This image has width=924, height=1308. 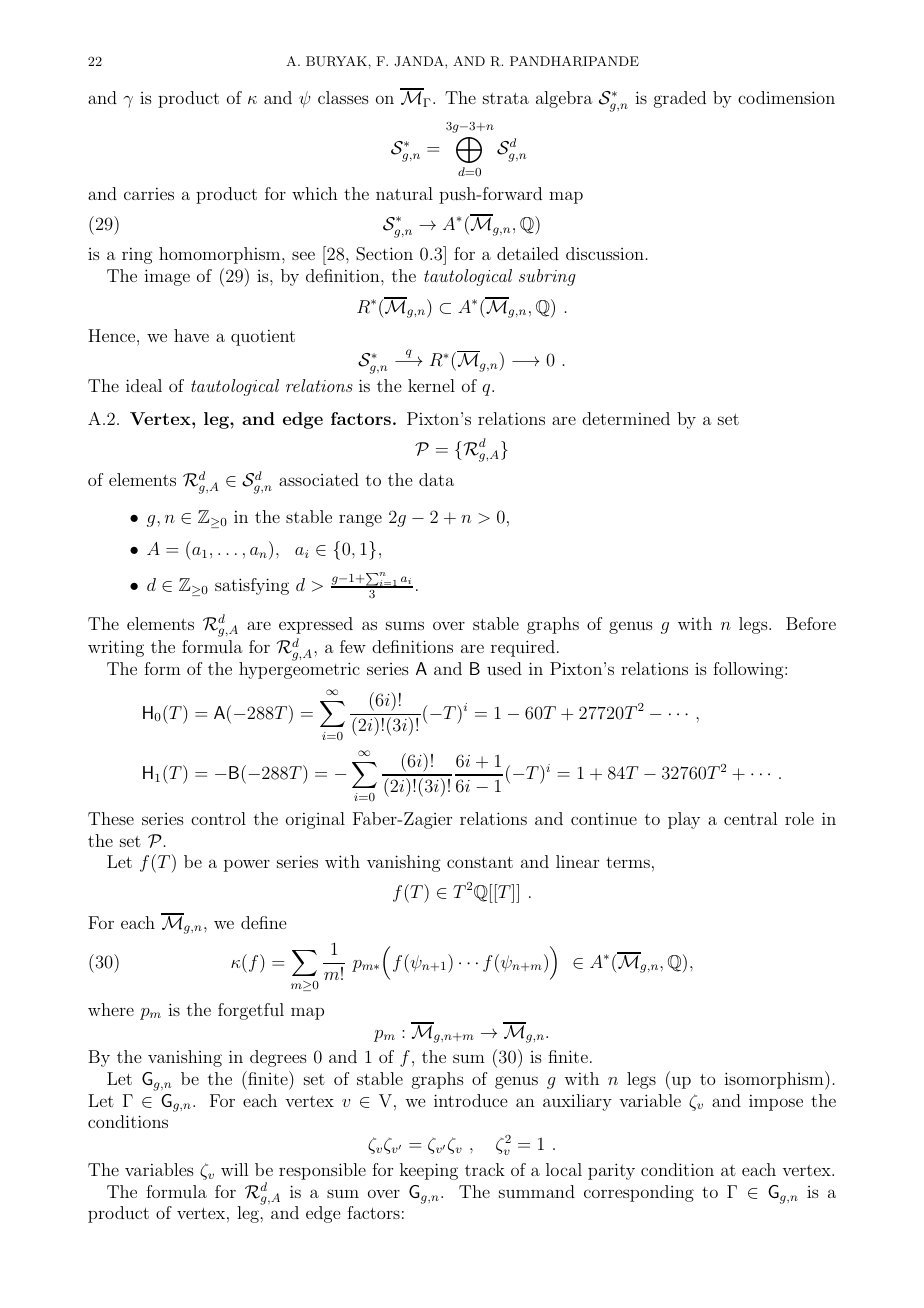 What do you see at coordinates (811, 623) in the image?
I see `Before` at bounding box center [811, 623].
